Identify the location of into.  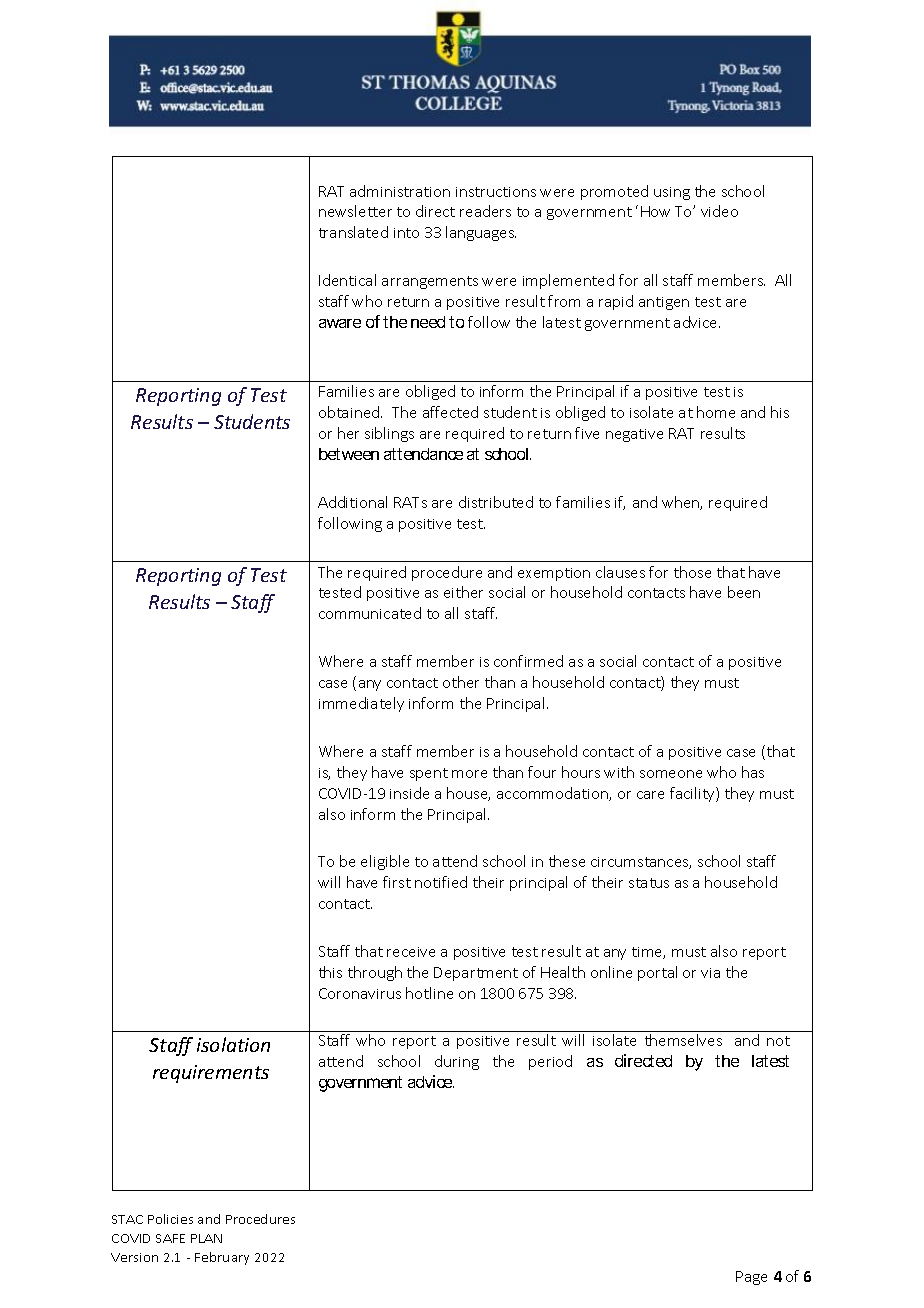
(406, 233).
